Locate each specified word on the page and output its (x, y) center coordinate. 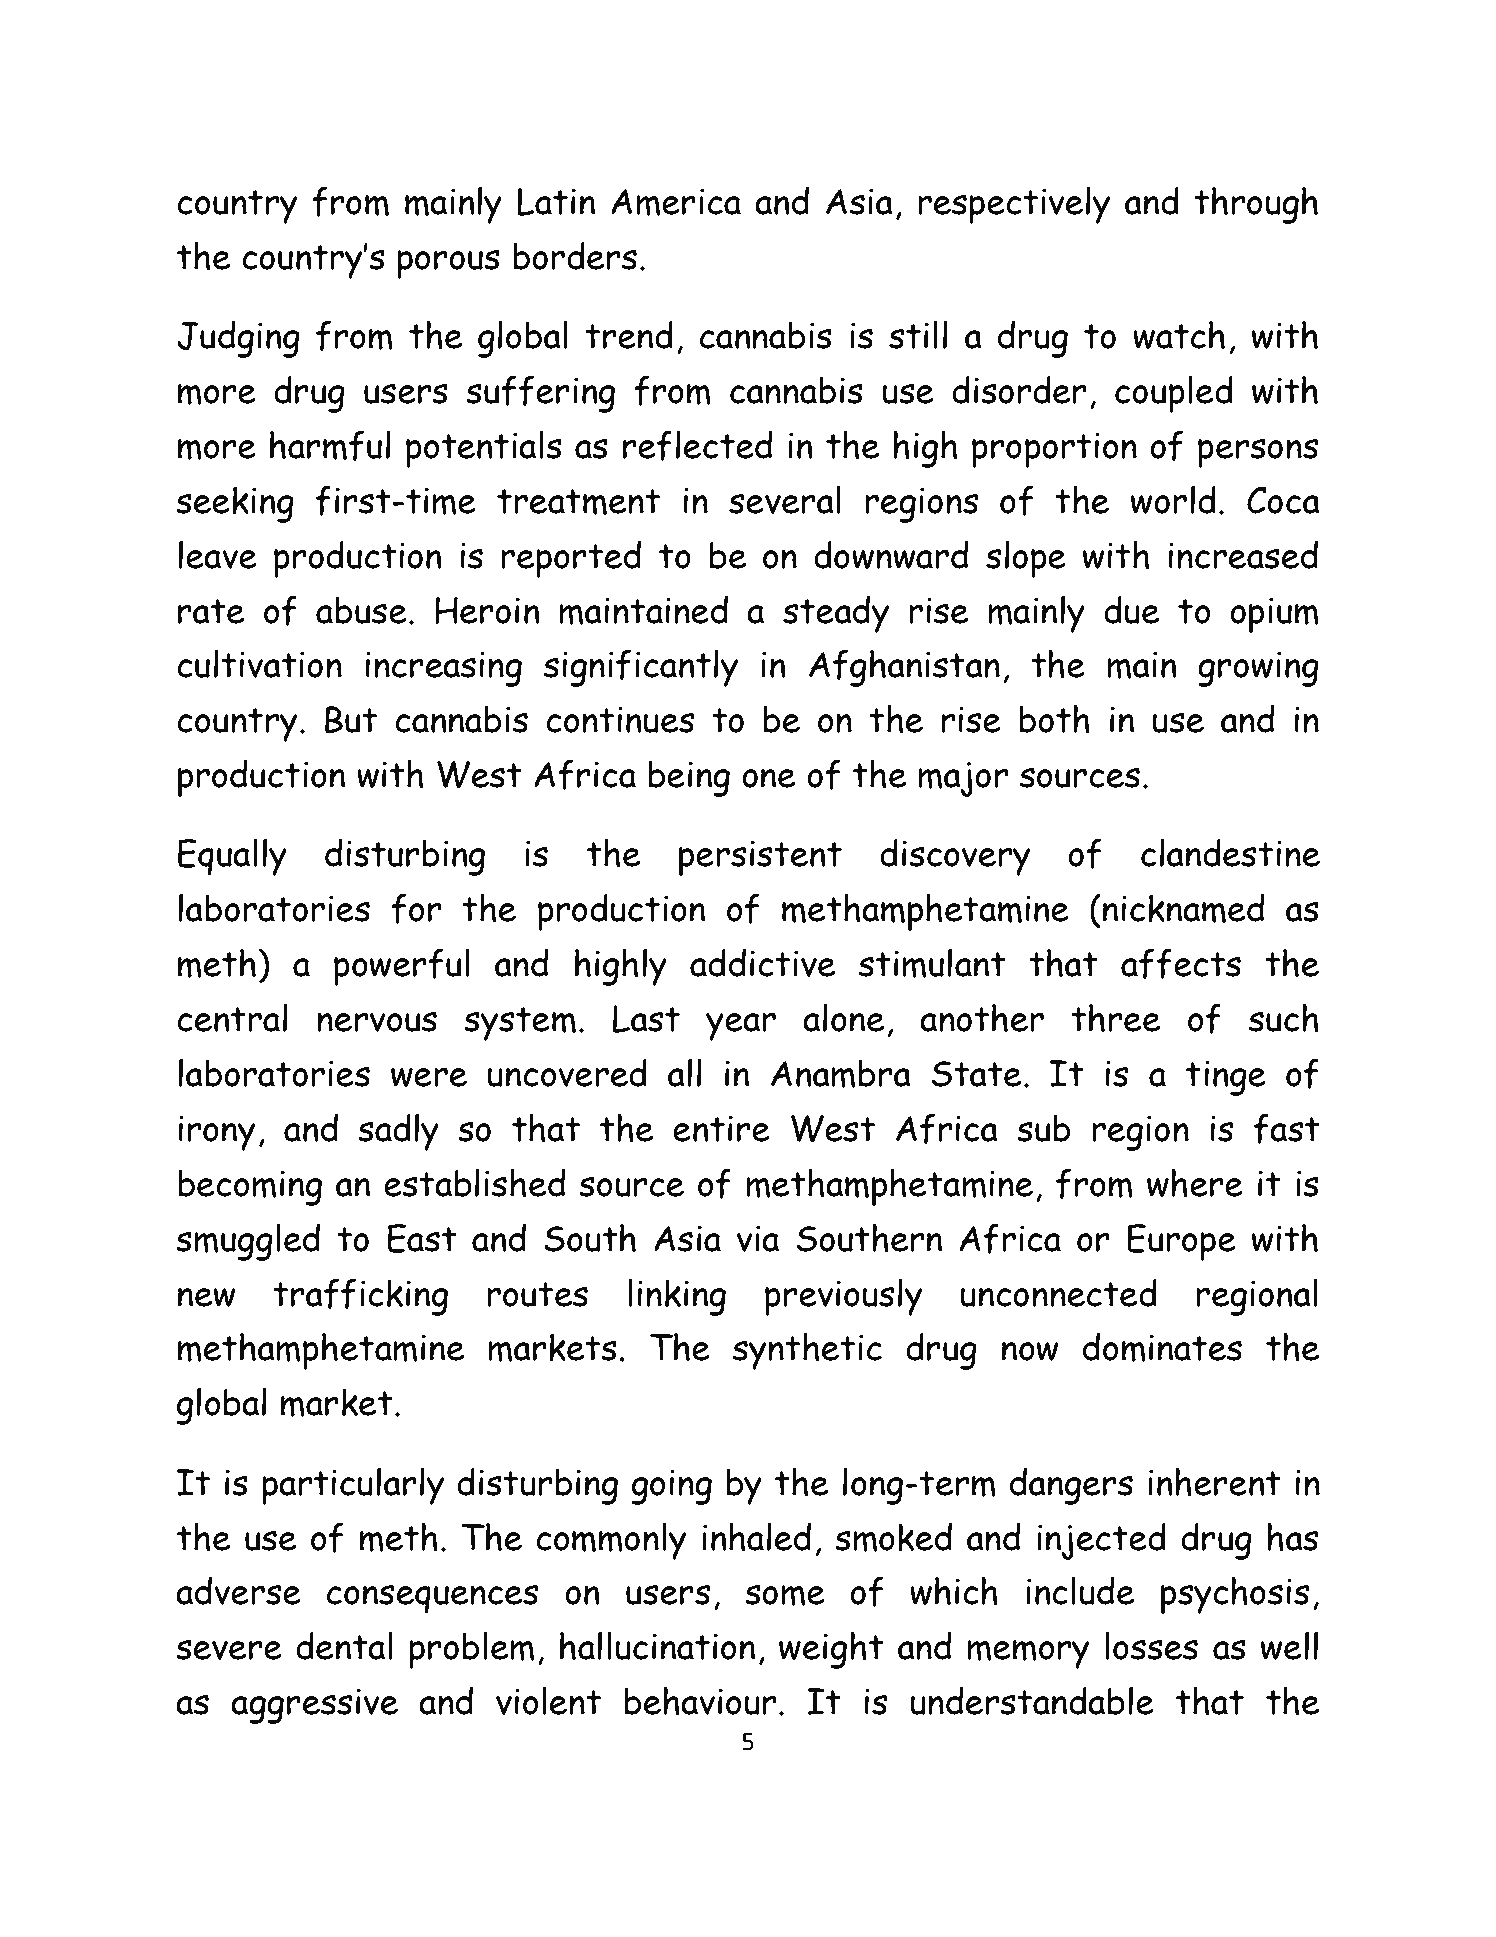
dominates (1162, 1347)
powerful (402, 967)
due (1132, 609)
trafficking (360, 1297)
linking (677, 1297)
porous (448, 264)
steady (836, 614)
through (1256, 205)
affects (1181, 963)
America (676, 202)
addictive (763, 962)
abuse (361, 610)
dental (344, 1645)
